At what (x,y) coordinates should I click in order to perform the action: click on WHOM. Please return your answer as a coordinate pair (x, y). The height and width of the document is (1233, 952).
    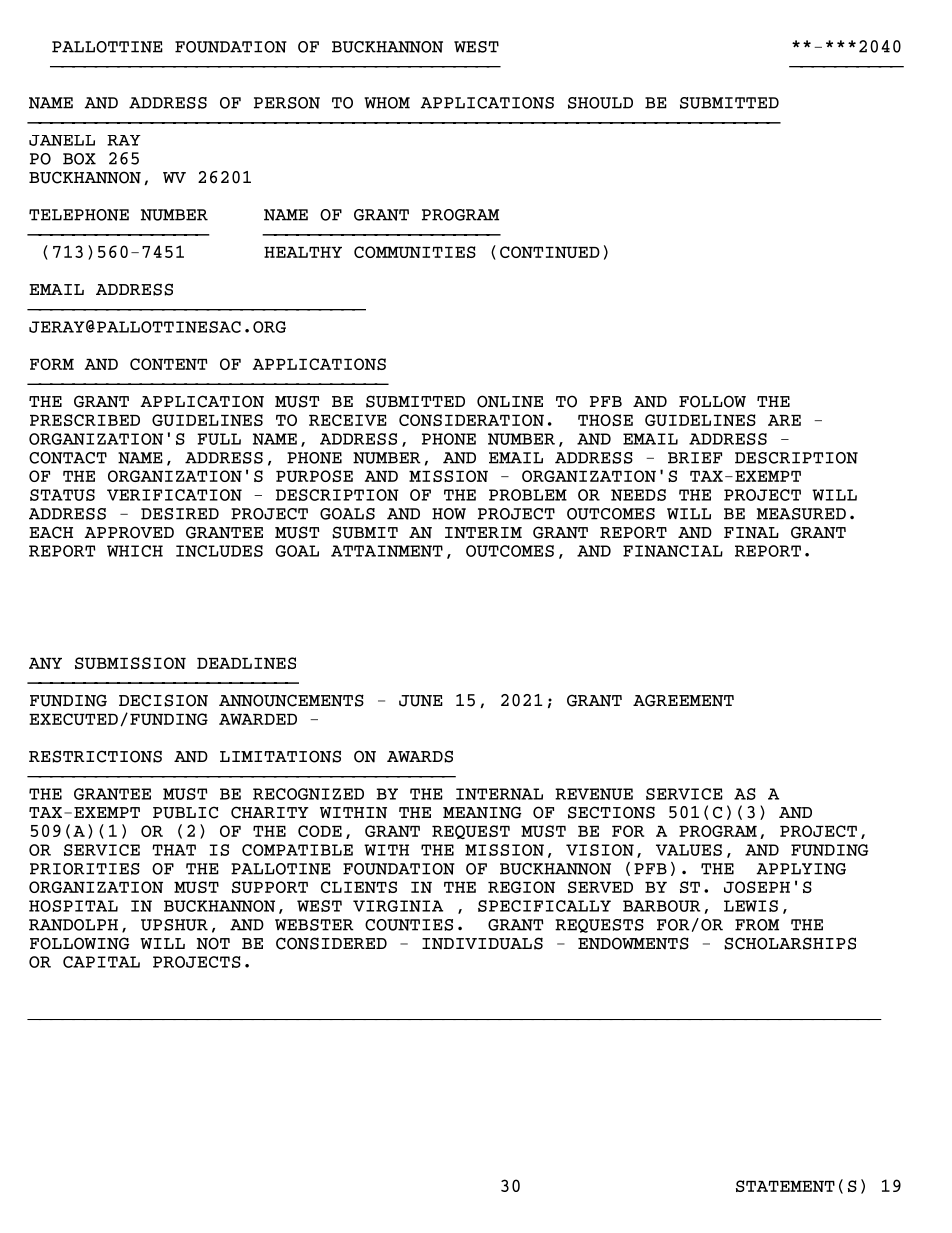
    Looking at the image, I should click on (387, 103).
